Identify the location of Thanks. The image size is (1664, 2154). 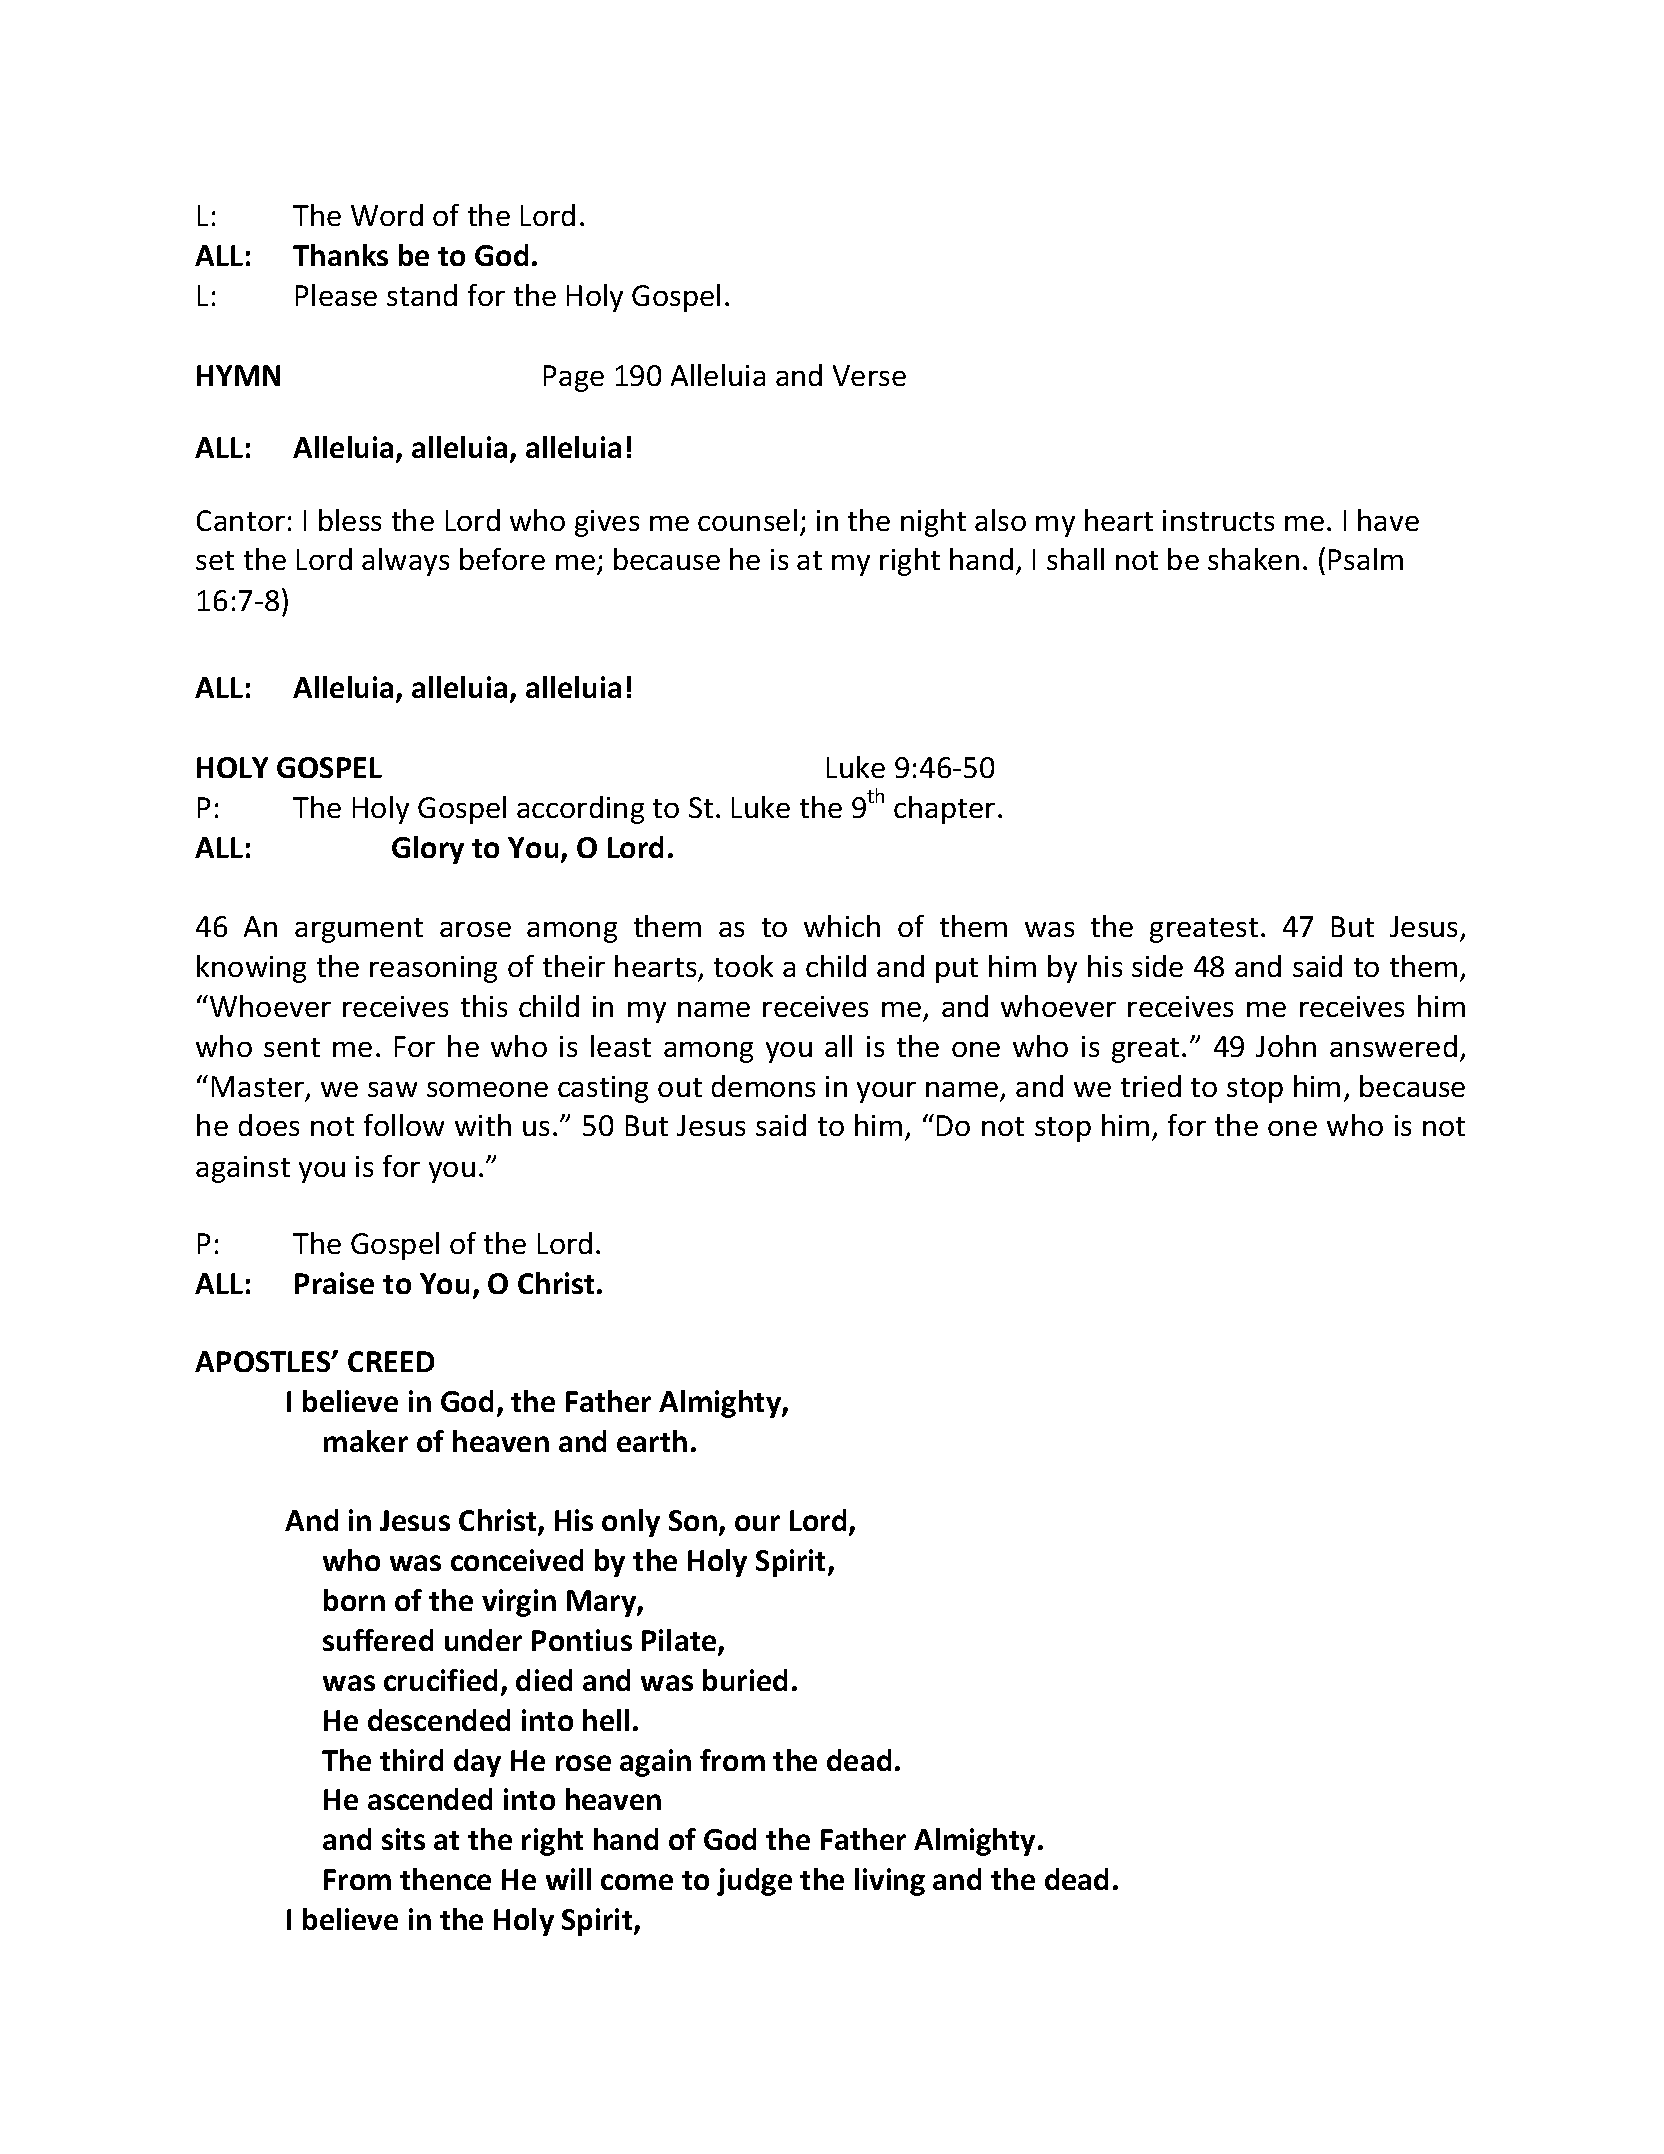
(340, 255).
